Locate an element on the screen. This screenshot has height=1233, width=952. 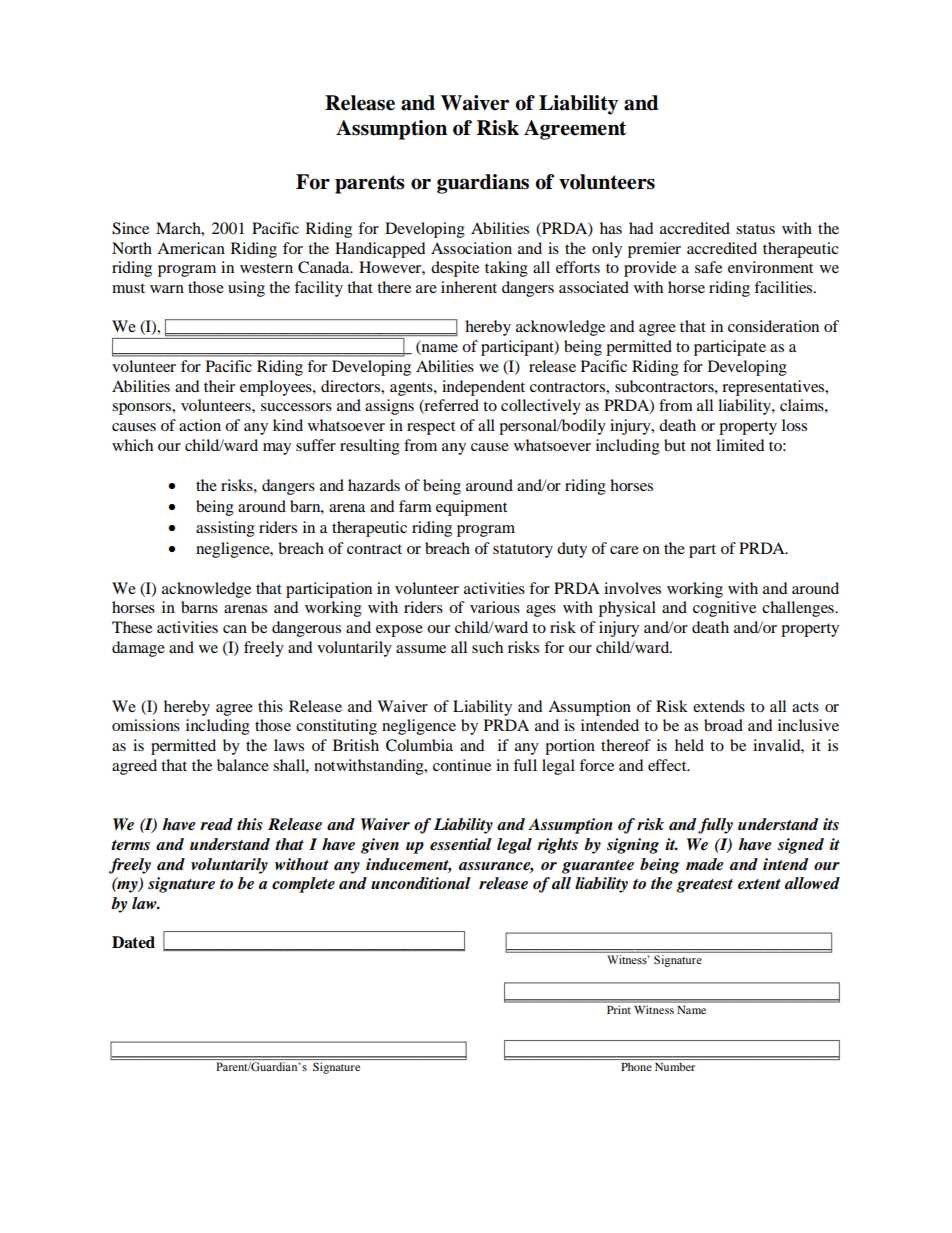
damage is located at coordinates (138, 649).
